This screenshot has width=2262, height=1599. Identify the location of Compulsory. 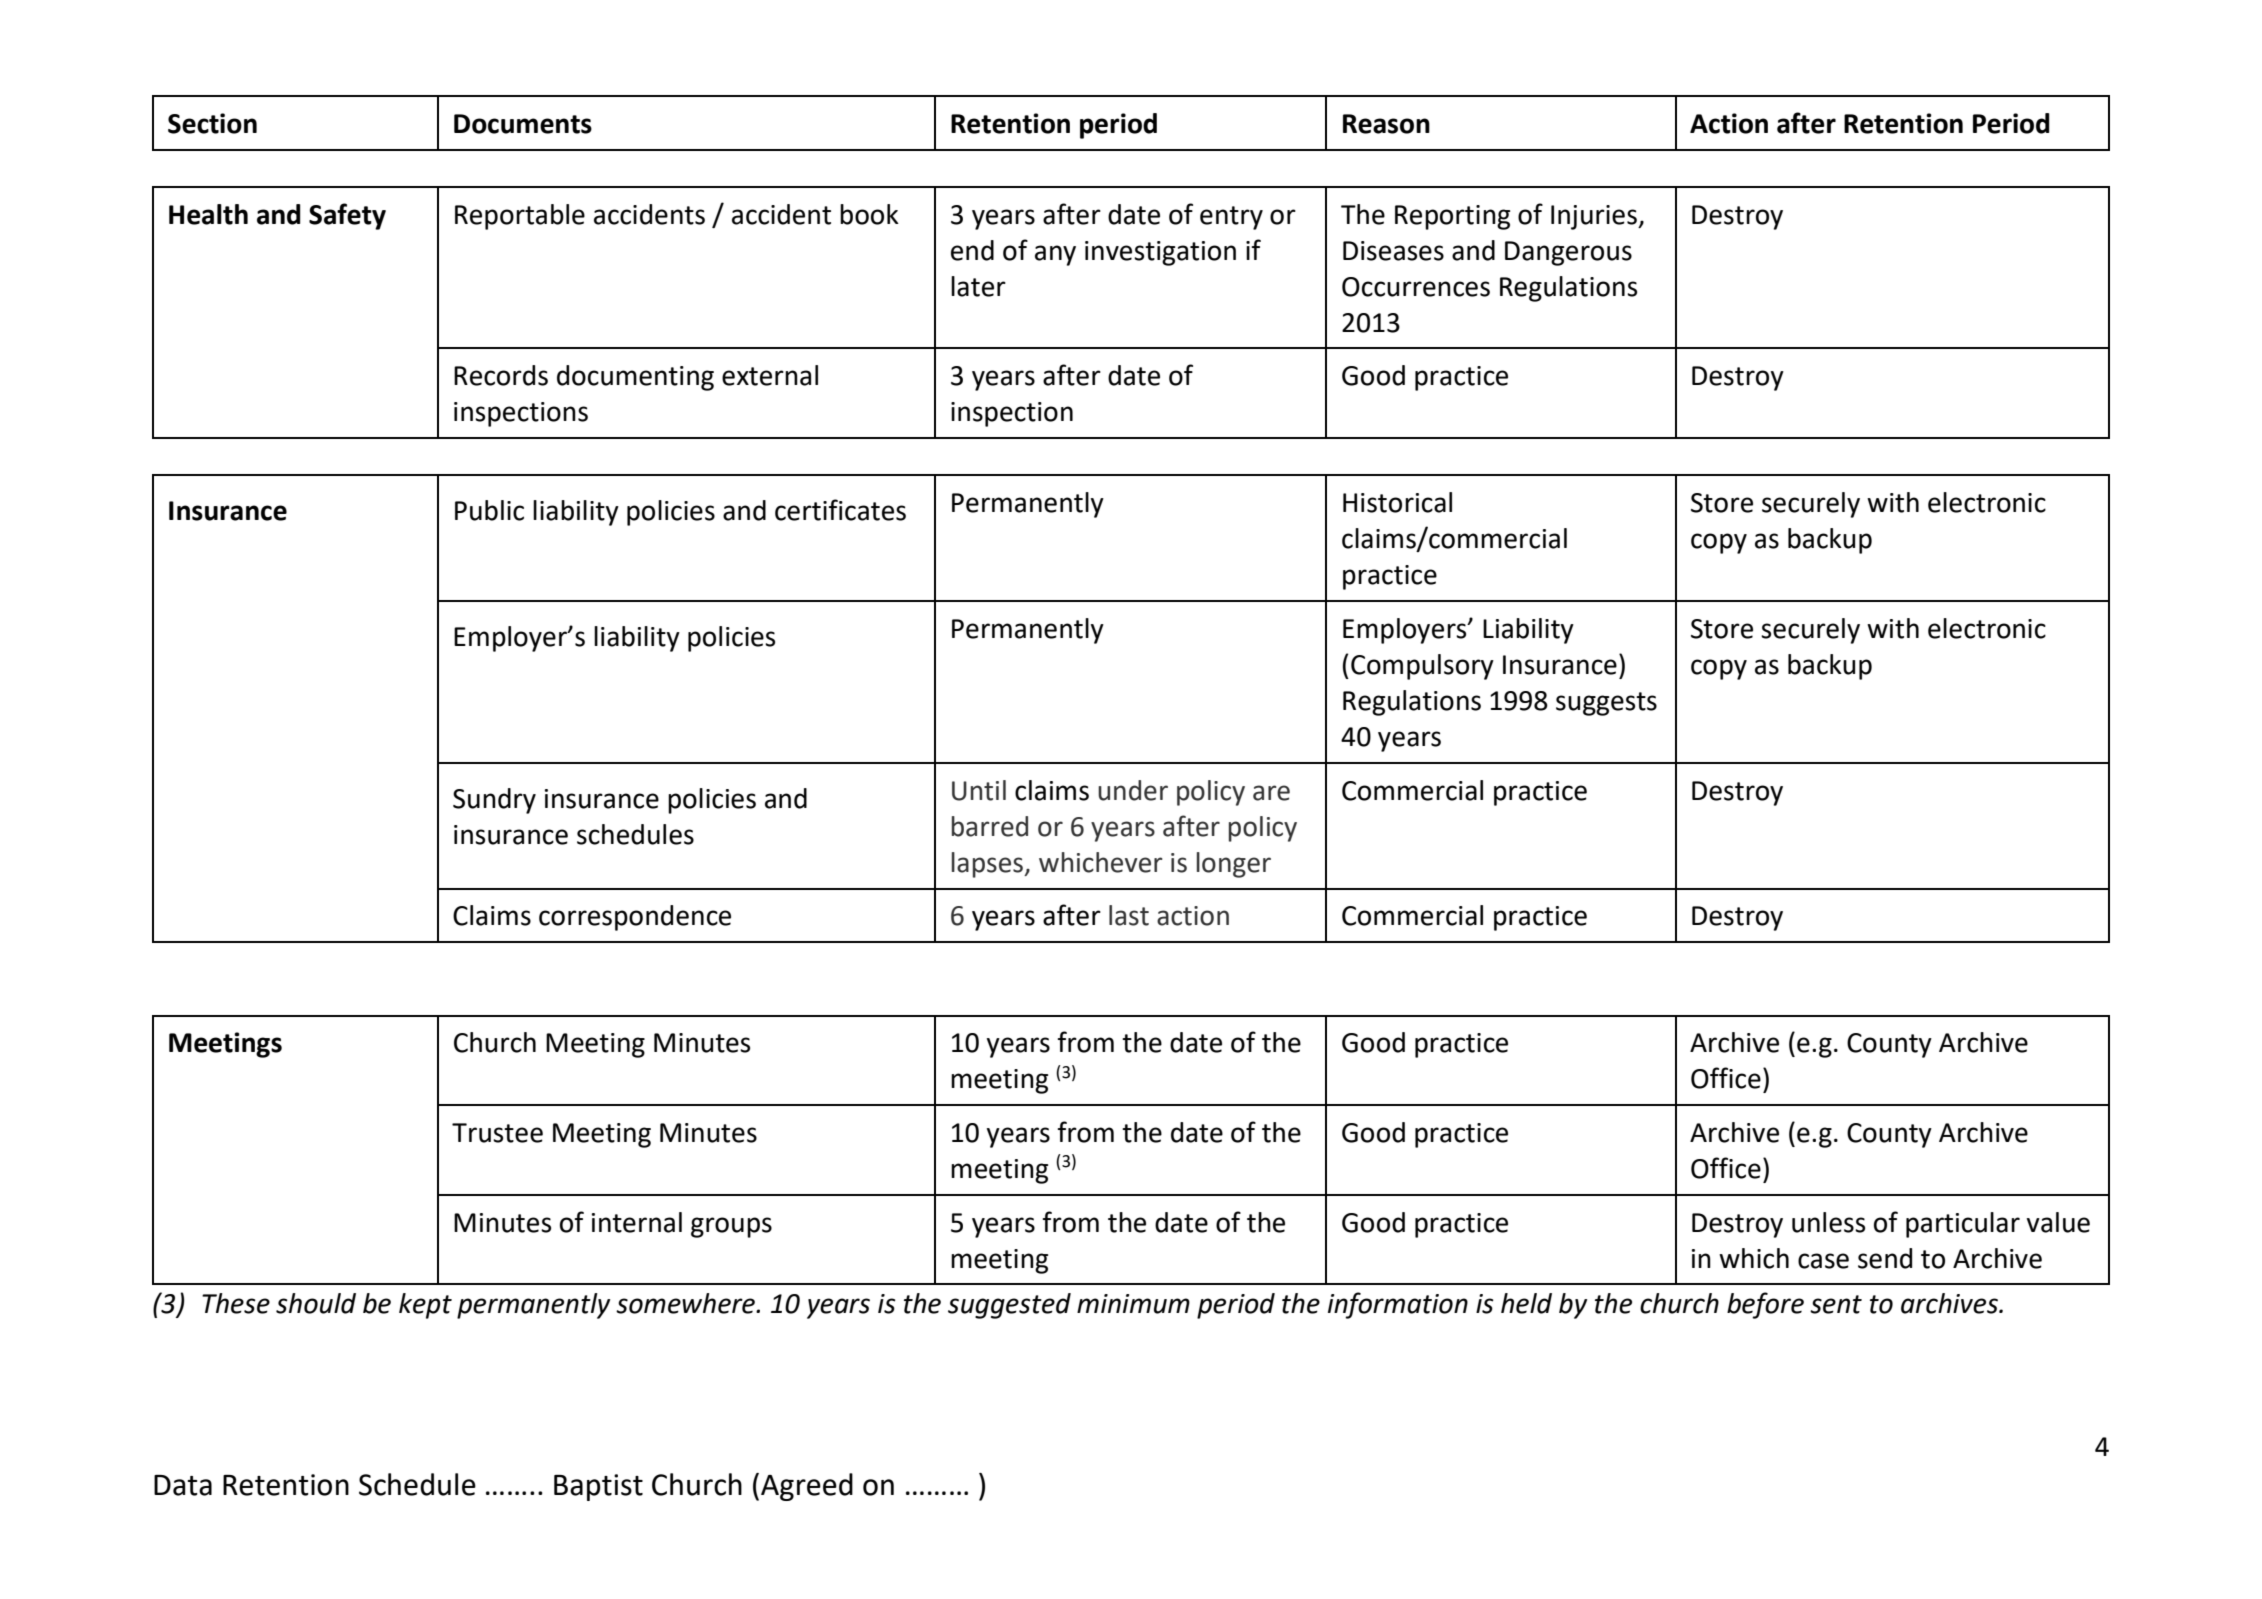
(1422, 667).
